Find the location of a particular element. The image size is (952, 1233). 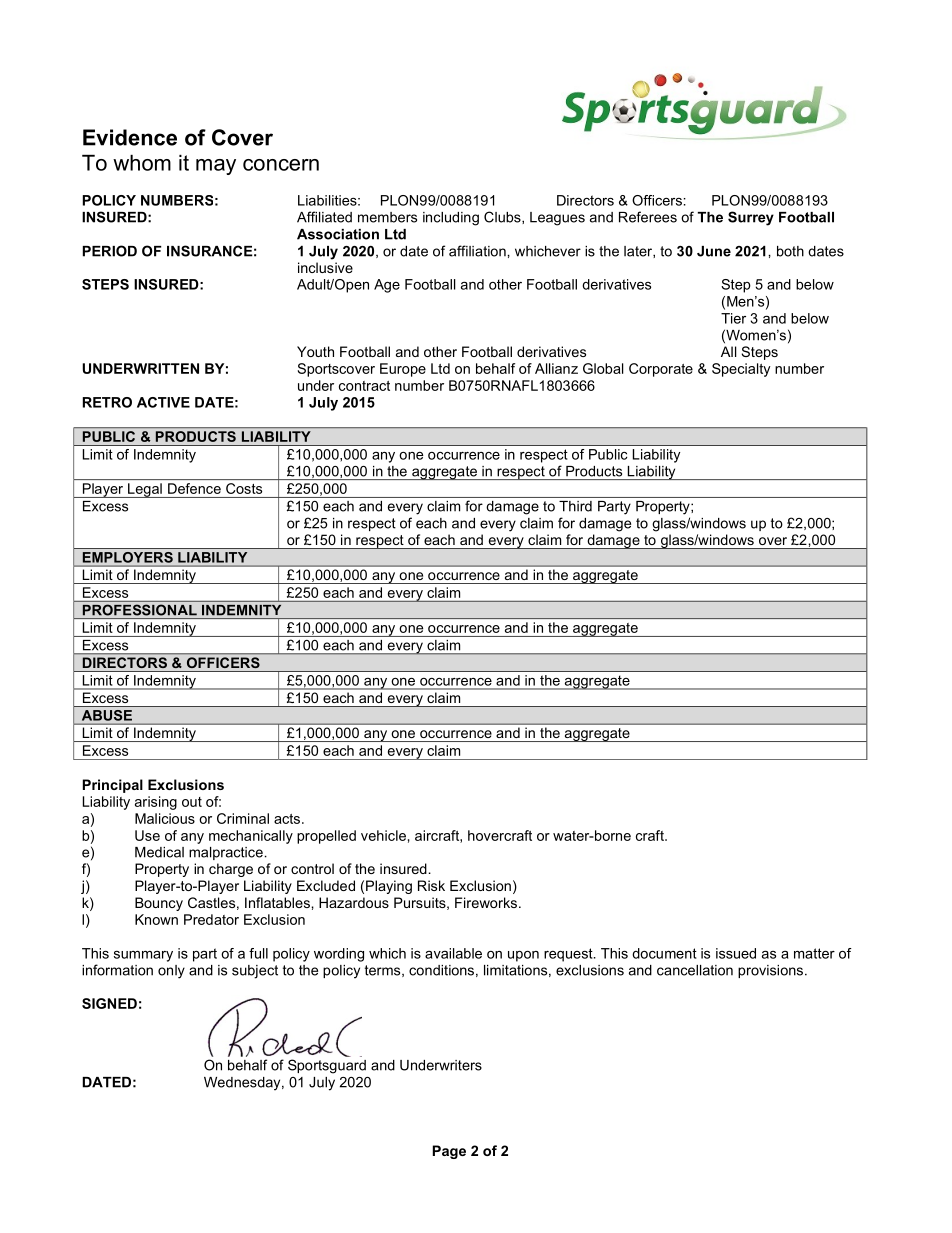

Surrey is located at coordinates (751, 218).
